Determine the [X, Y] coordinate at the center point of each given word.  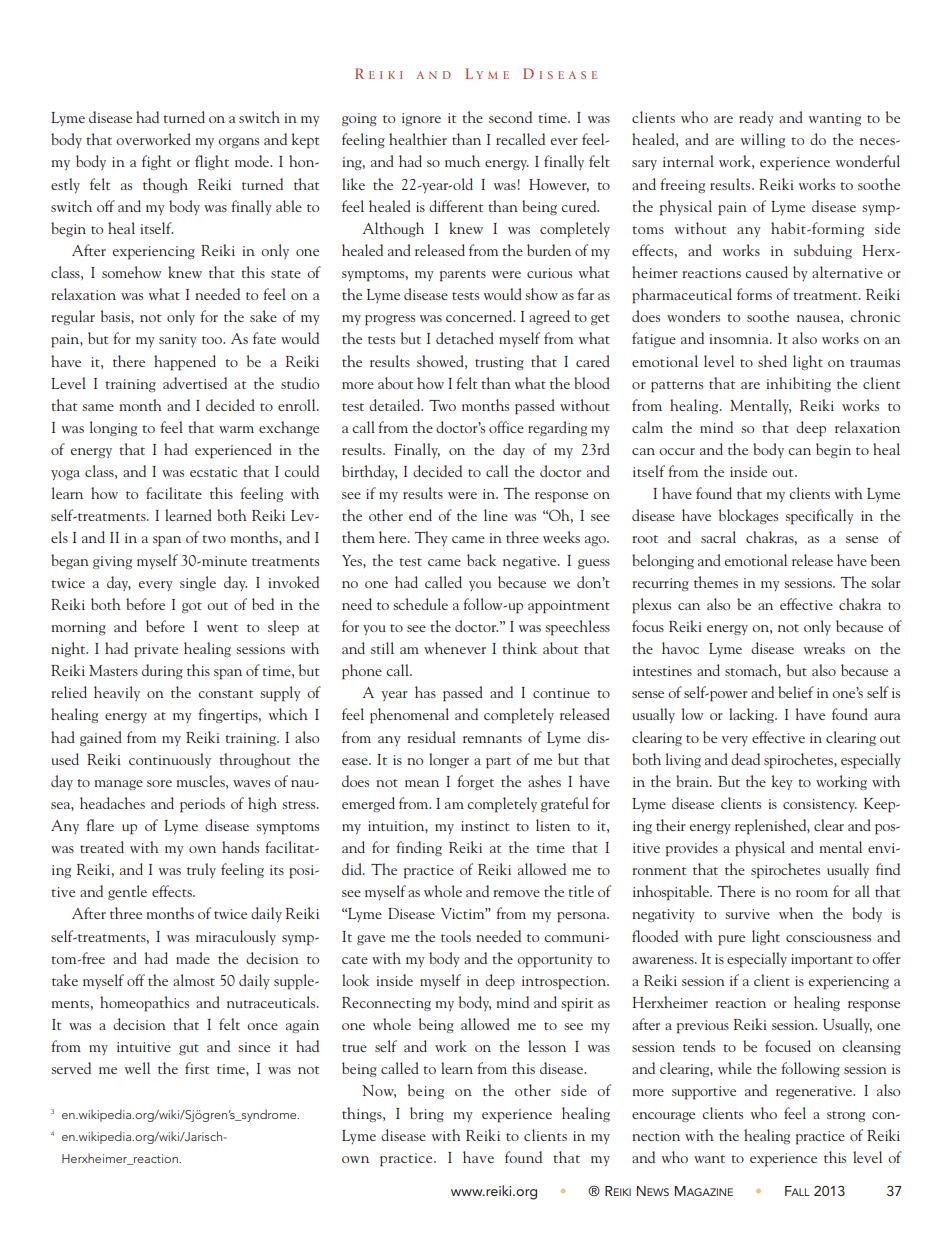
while [735, 1068]
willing [763, 140]
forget [475, 782]
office [506, 427]
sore [159, 783]
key [782, 782]
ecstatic [213, 472]
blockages [748, 516]
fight [156, 162]
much [462, 161]
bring [427, 1114]
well [137, 1068]
